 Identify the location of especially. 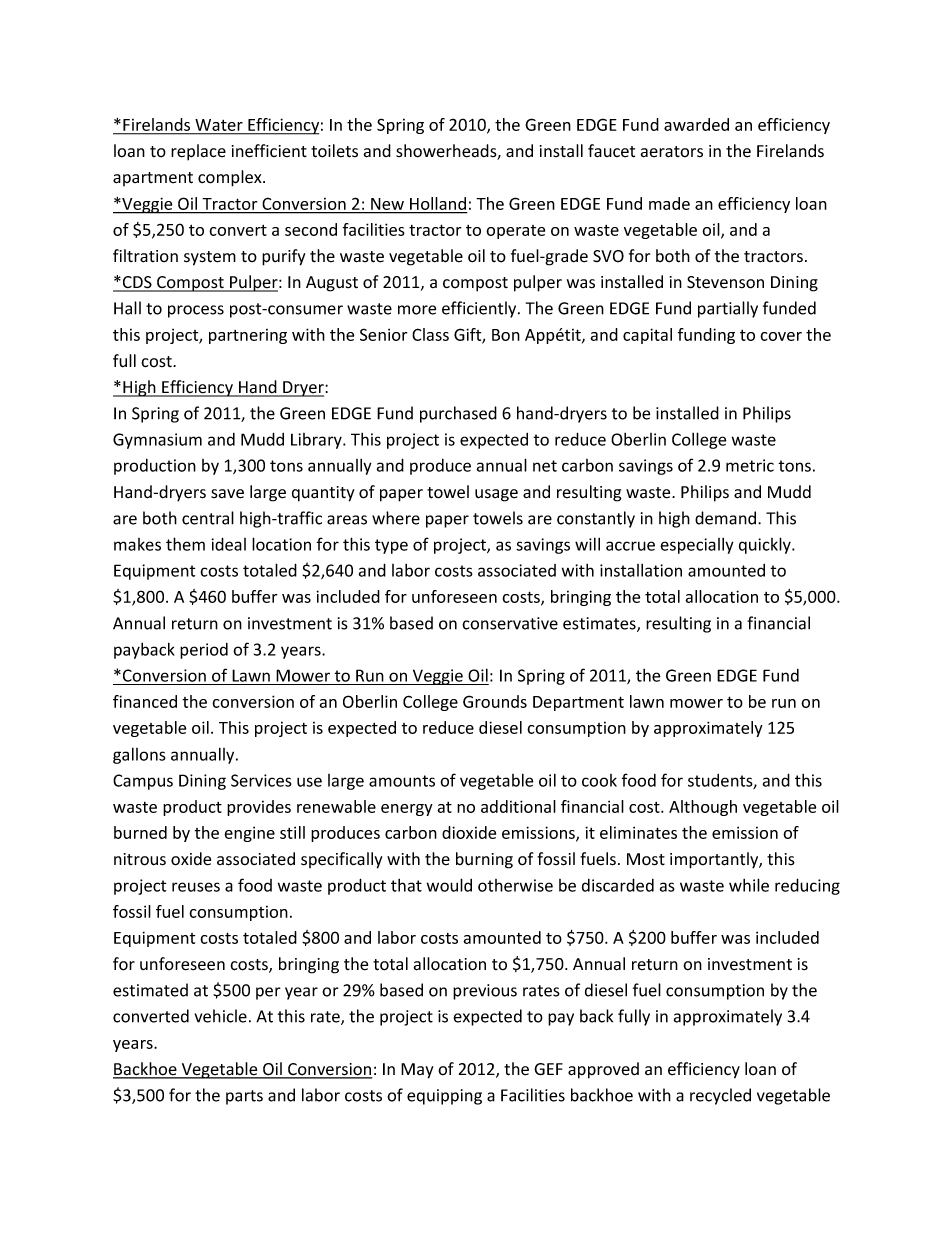
(697, 546).
